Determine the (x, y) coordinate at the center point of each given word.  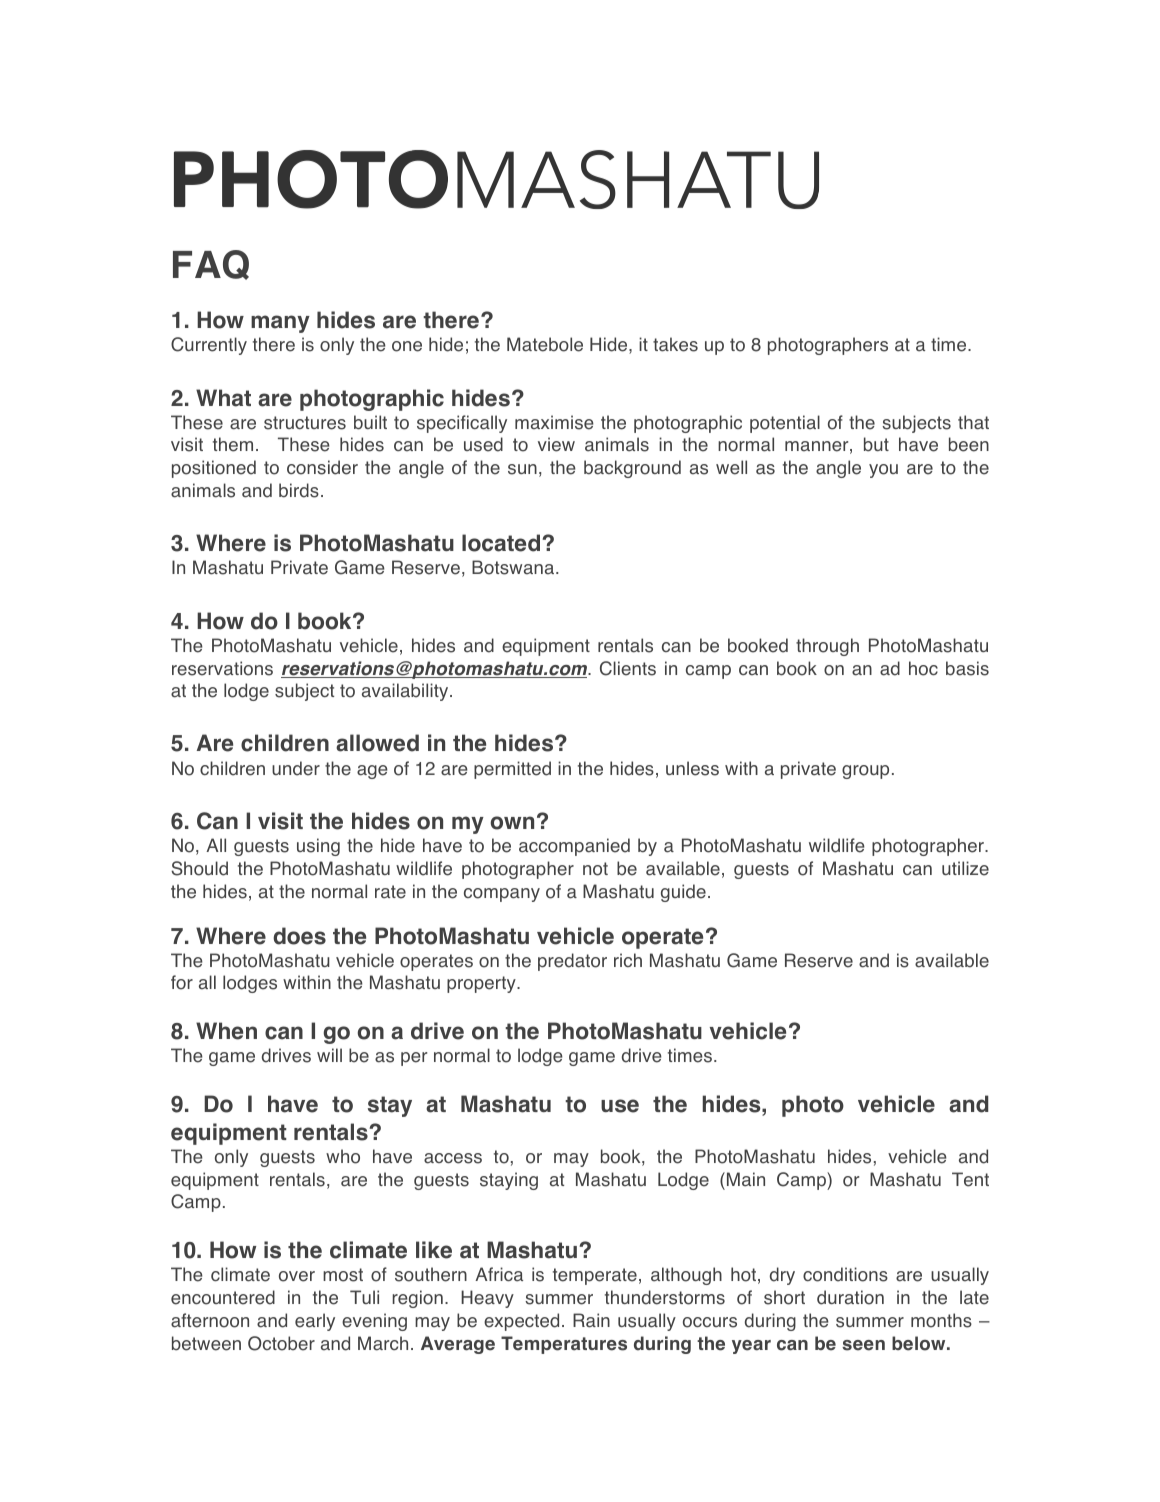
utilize (965, 868)
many (280, 324)
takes (675, 344)
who (343, 1156)
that (973, 422)
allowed (377, 743)
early (315, 1322)
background (632, 469)
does (299, 936)
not (595, 869)
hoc (923, 668)
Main (746, 1179)
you (883, 471)
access (453, 1158)
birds (299, 490)
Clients (628, 668)
